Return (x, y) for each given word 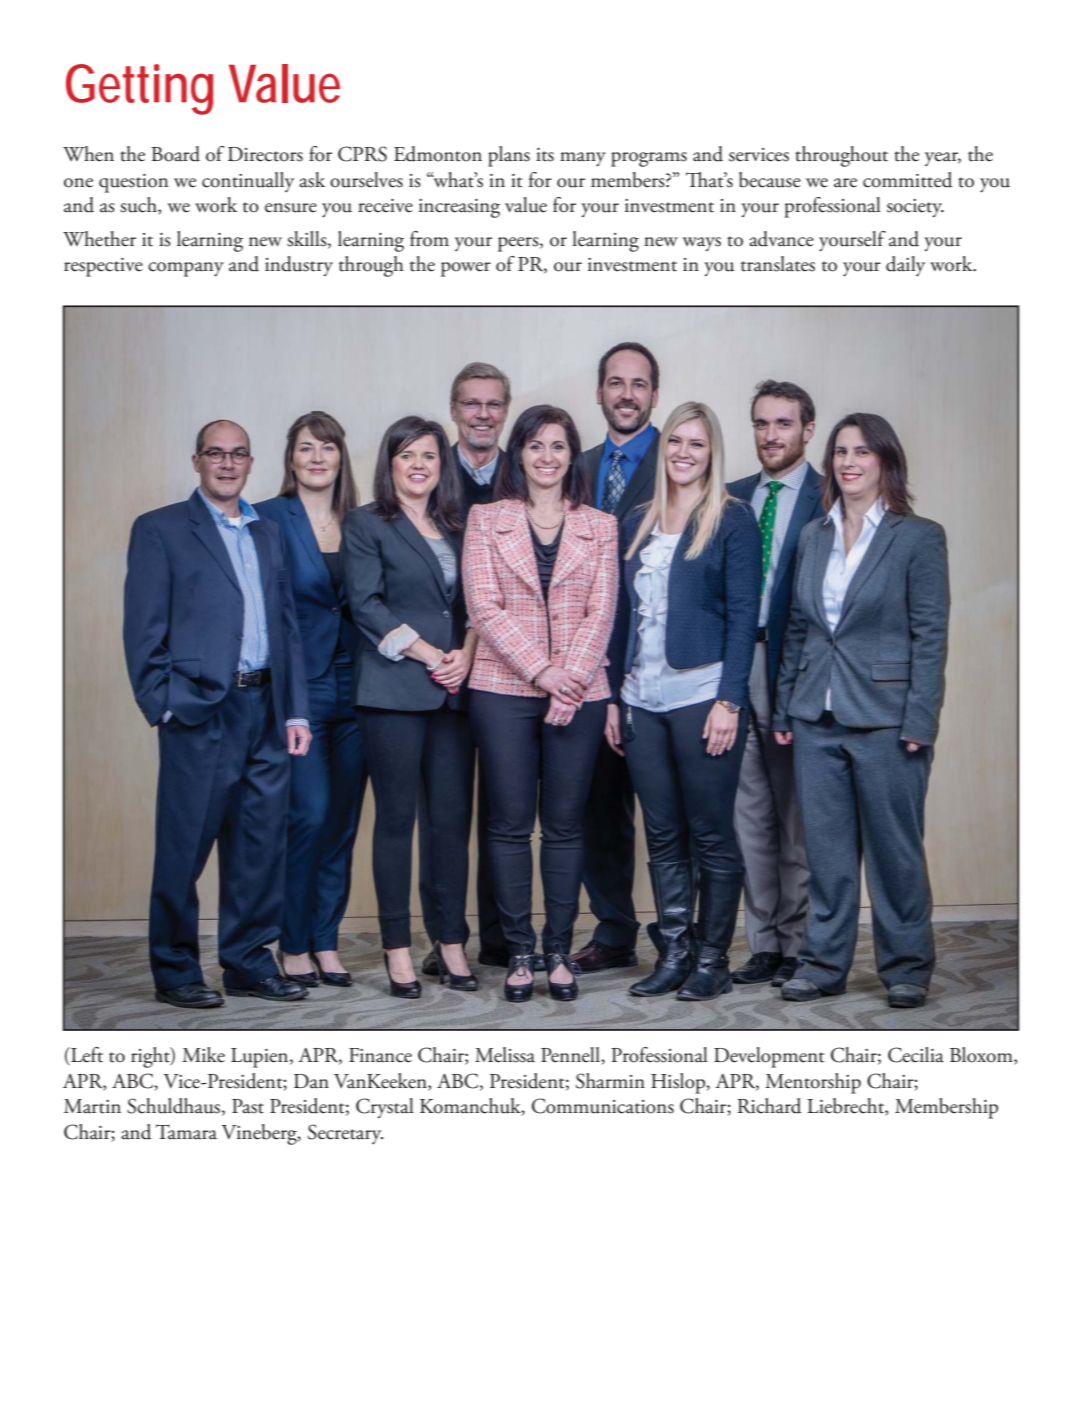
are (845, 183)
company (186, 269)
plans (509, 156)
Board (175, 154)
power (466, 269)
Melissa (505, 1055)
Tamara (186, 1132)
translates (778, 264)
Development (769, 1057)
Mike (203, 1055)
